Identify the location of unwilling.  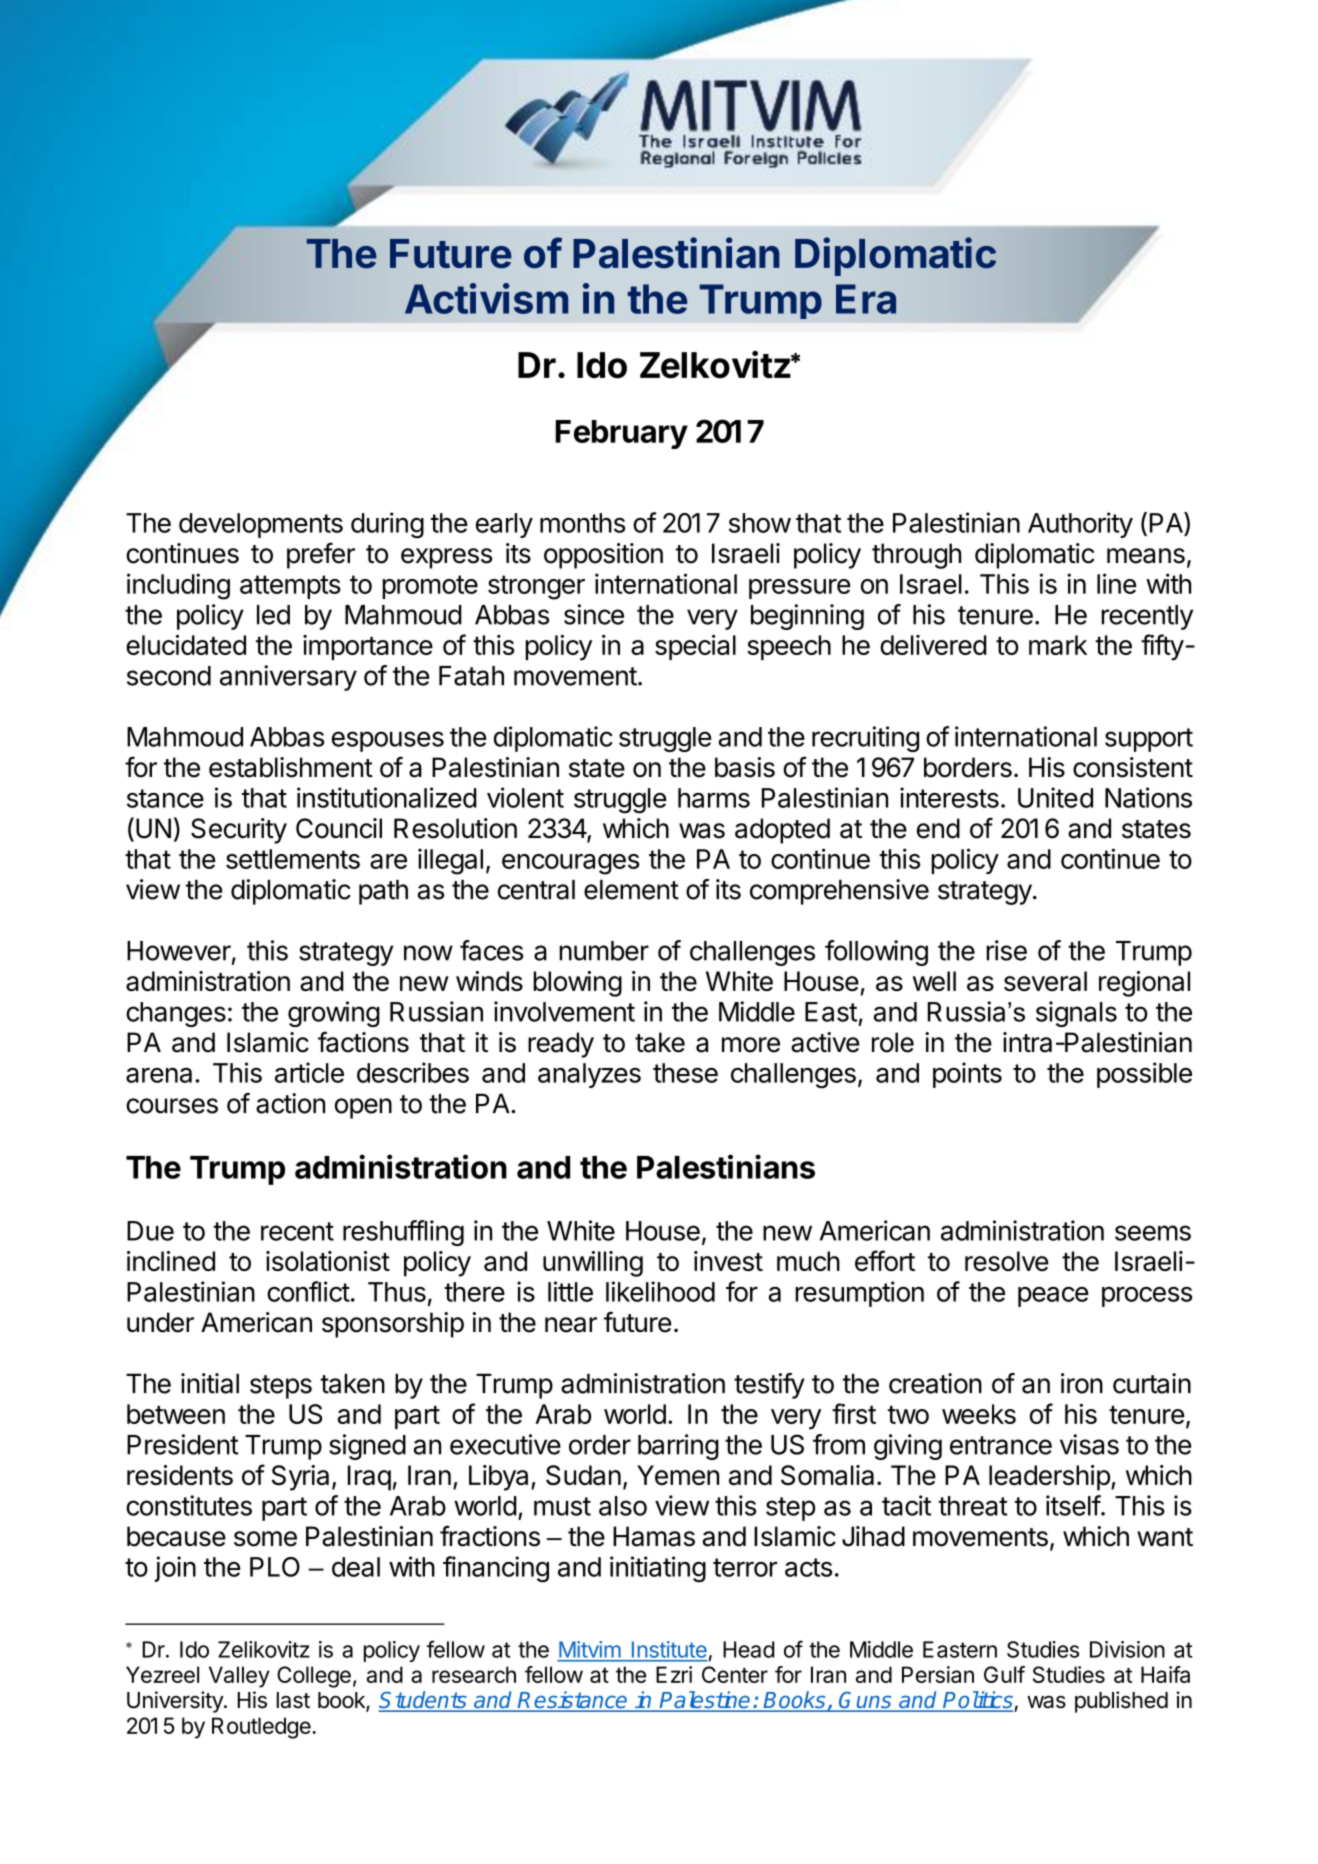
(593, 1264).
